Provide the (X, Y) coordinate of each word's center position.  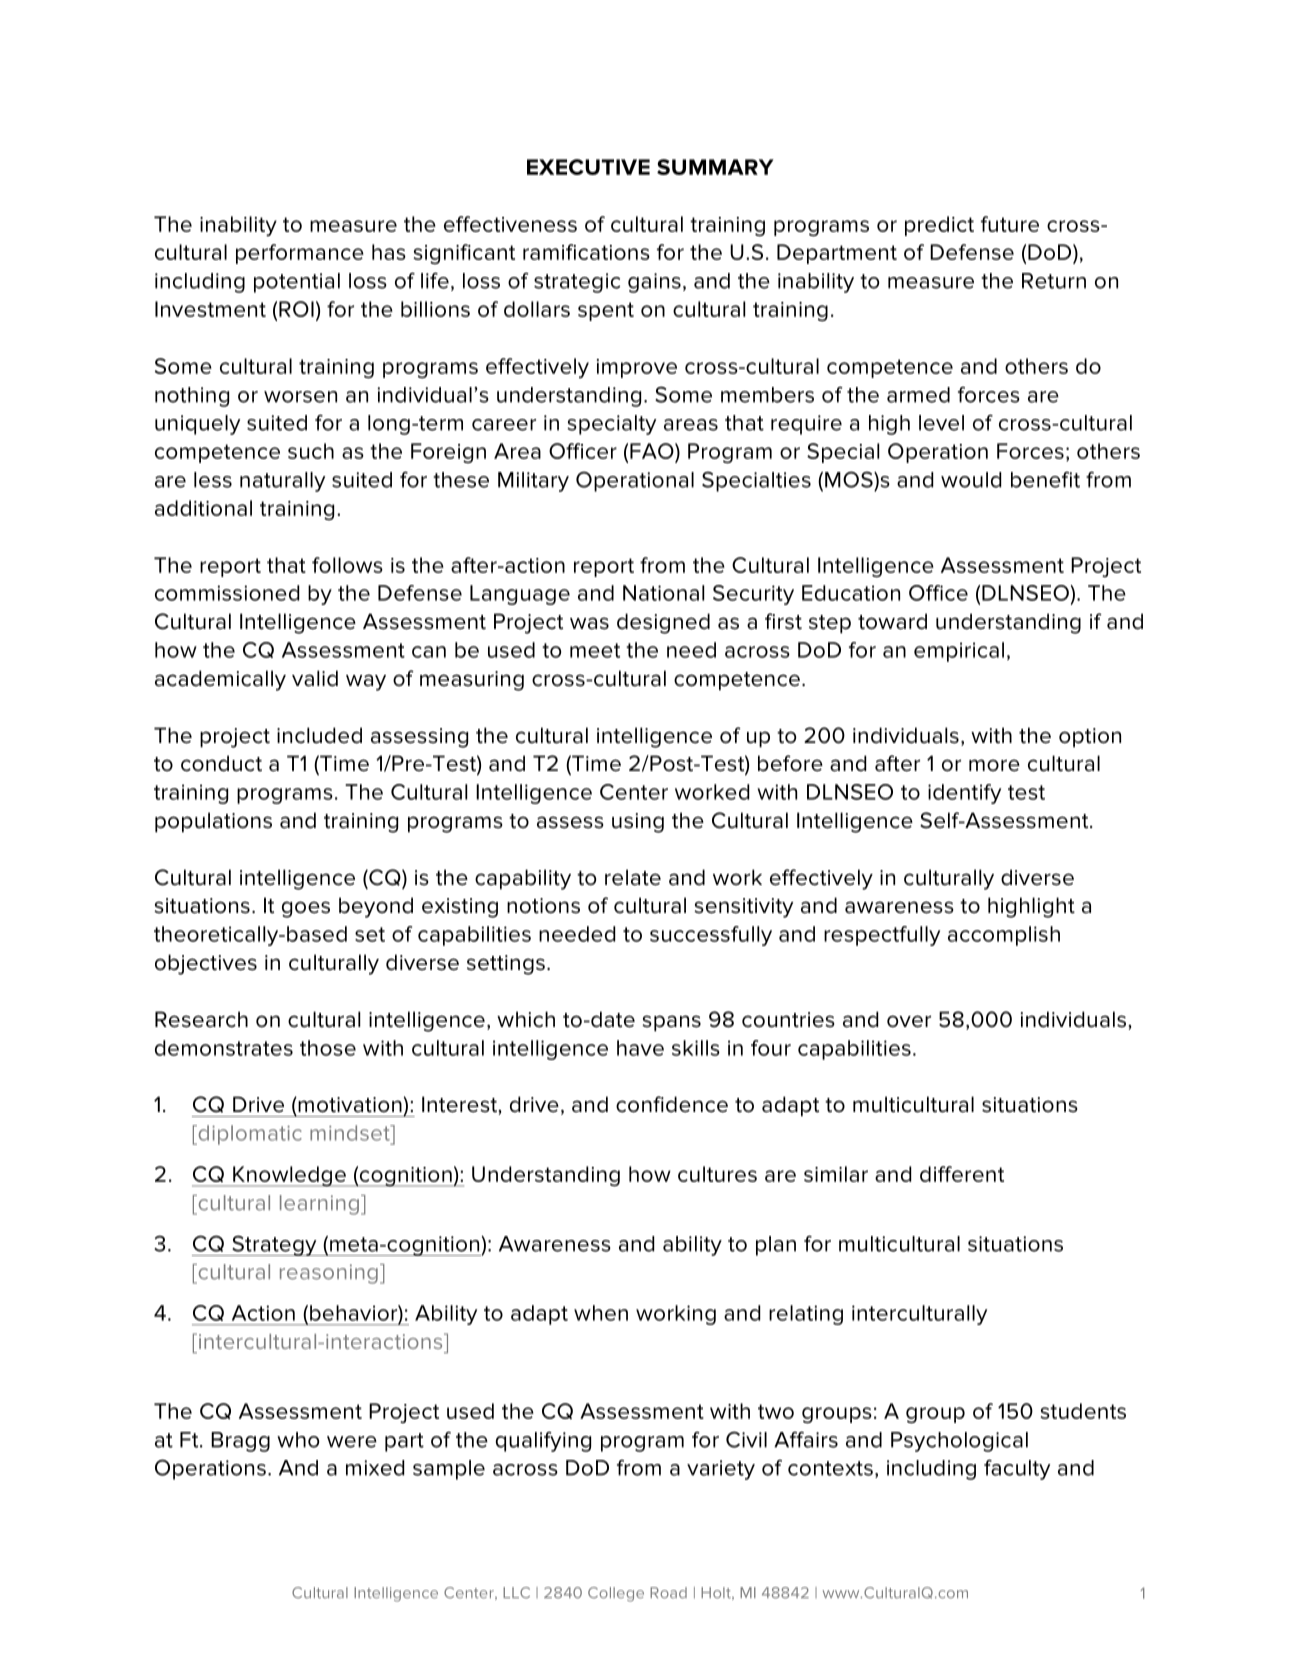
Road (668, 1593)
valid (315, 678)
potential (297, 283)
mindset (351, 1133)
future (1010, 224)
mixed (375, 1468)
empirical (959, 652)
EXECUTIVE (588, 167)
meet (595, 650)
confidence (672, 1104)
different (962, 1174)
